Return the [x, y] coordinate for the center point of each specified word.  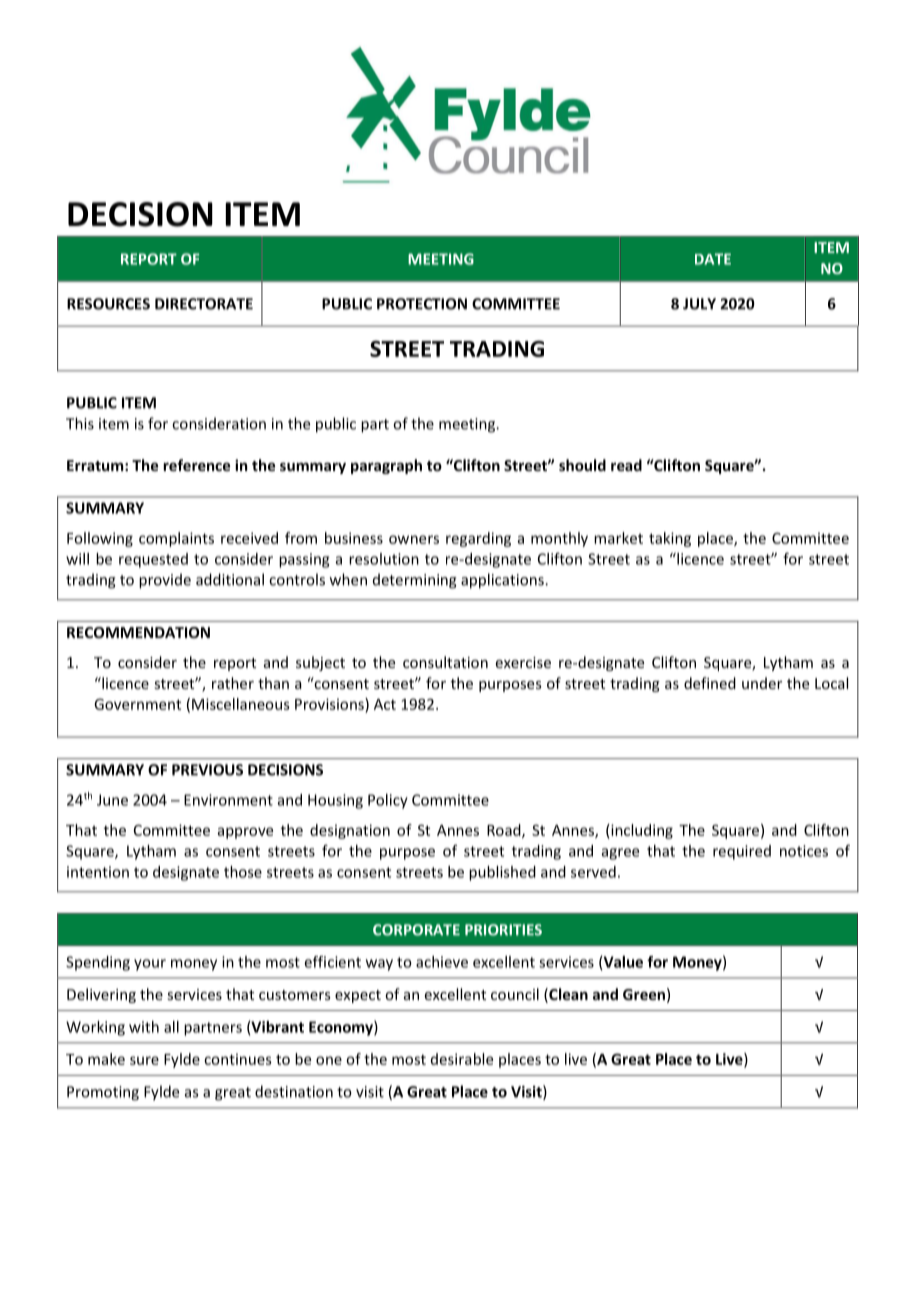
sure [144, 1060]
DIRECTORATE [204, 304]
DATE [713, 259]
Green [644, 994]
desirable [462, 1059]
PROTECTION [422, 304]
